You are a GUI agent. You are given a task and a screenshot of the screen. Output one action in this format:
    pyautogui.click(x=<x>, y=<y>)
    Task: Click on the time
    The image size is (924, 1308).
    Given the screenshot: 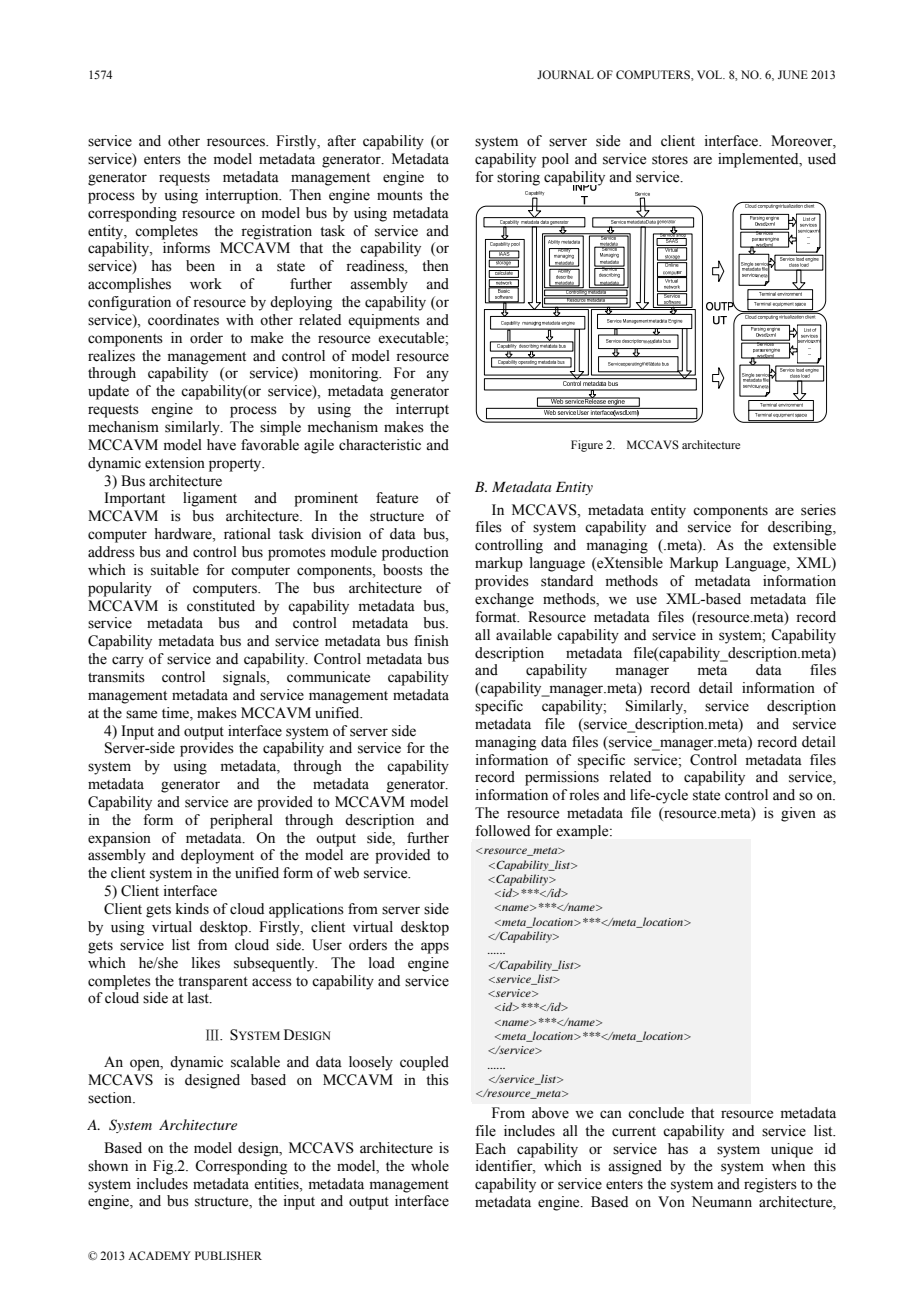 What is the action you would take?
    pyautogui.click(x=176, y=713)
